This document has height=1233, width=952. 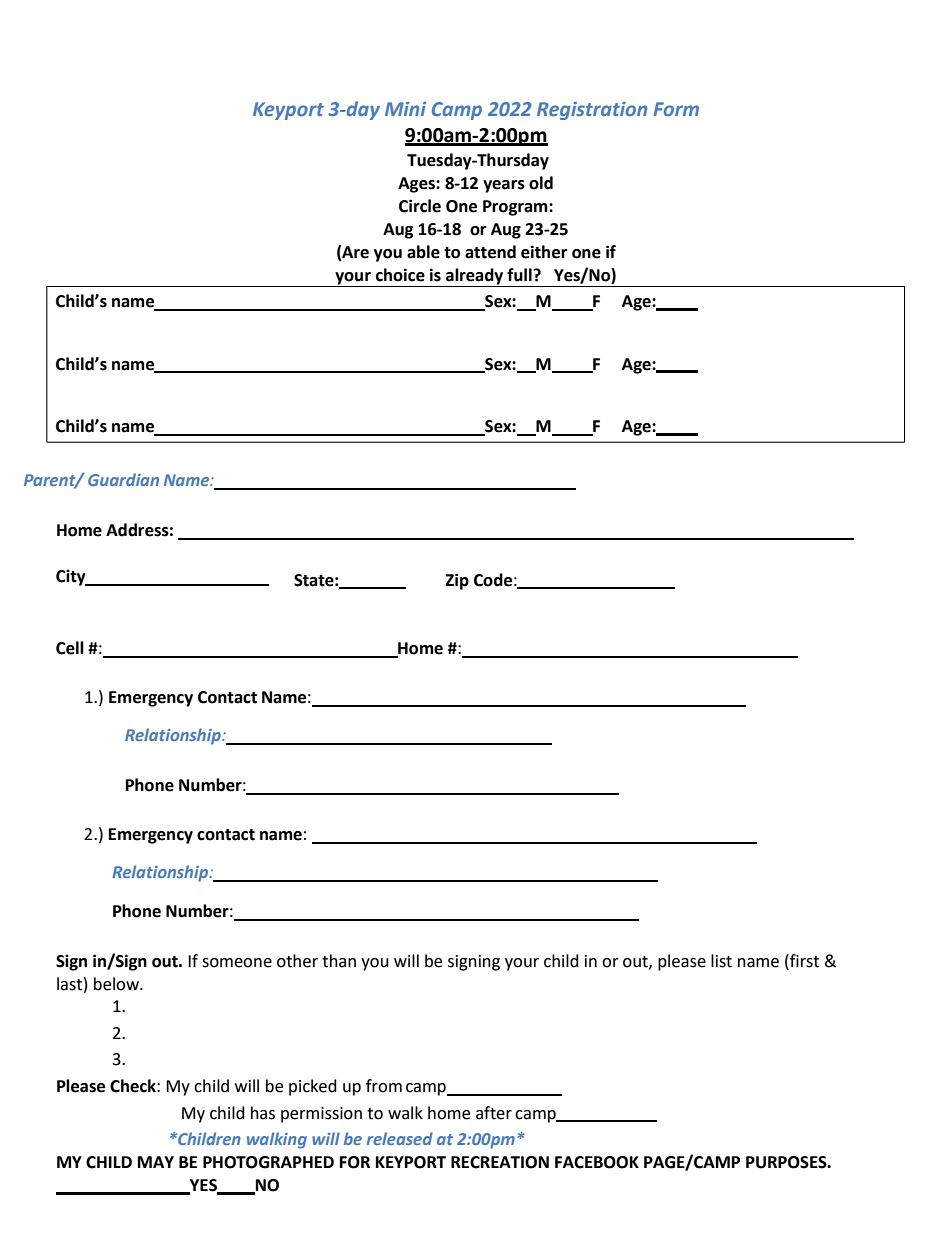 I want to click on Cell, so click(x=70, y=648).
